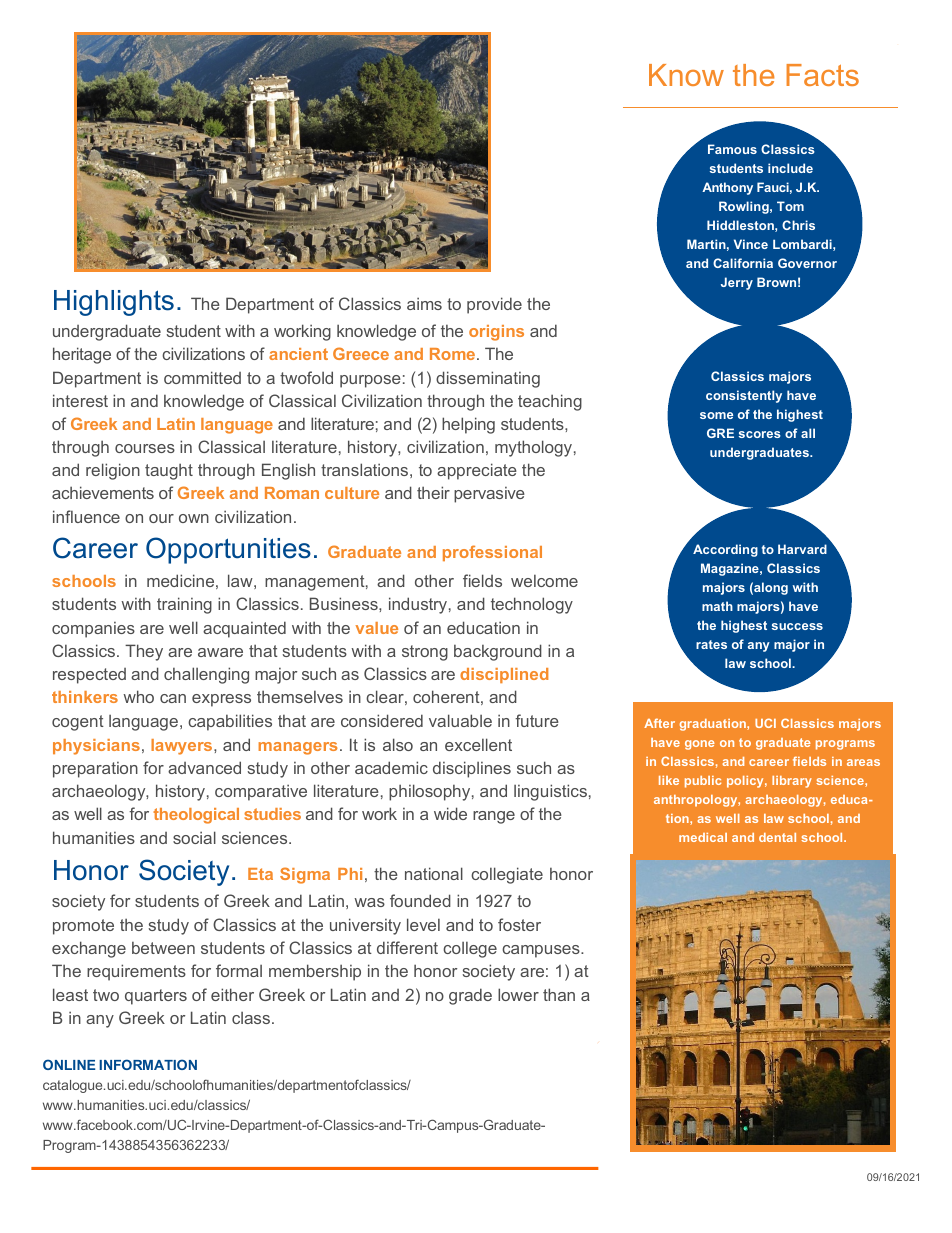 This screenshot has width=952, height=1233. What do you see at coordinates (470, 996) in the screenshot?
I see `grade` at bounding box center [470, 996].
